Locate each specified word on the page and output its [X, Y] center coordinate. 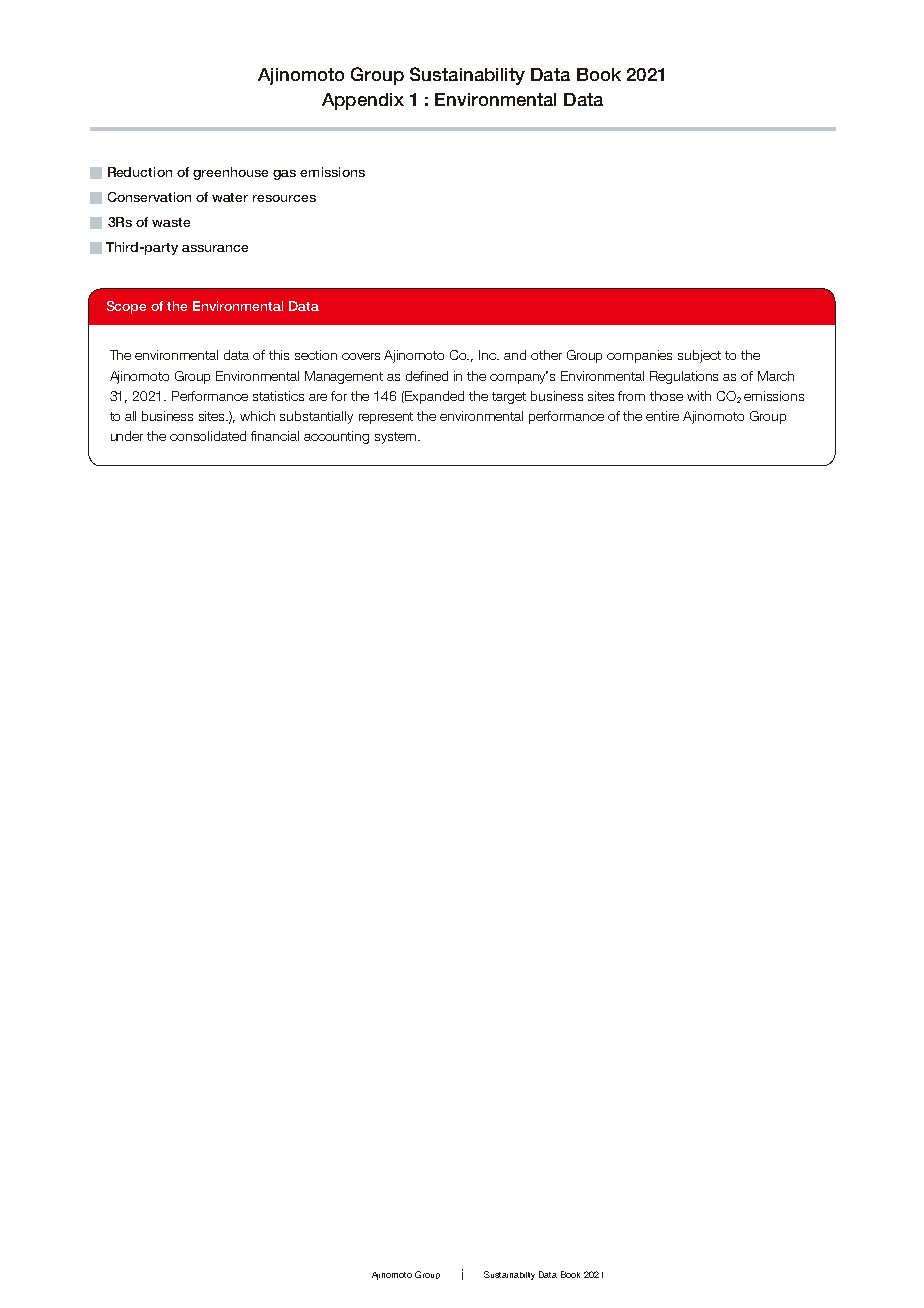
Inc [489, 355]
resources [284, 198]
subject [699, 356]
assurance [215, 248]
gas [284, 175]
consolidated [208, 436]
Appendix [363, 101]
